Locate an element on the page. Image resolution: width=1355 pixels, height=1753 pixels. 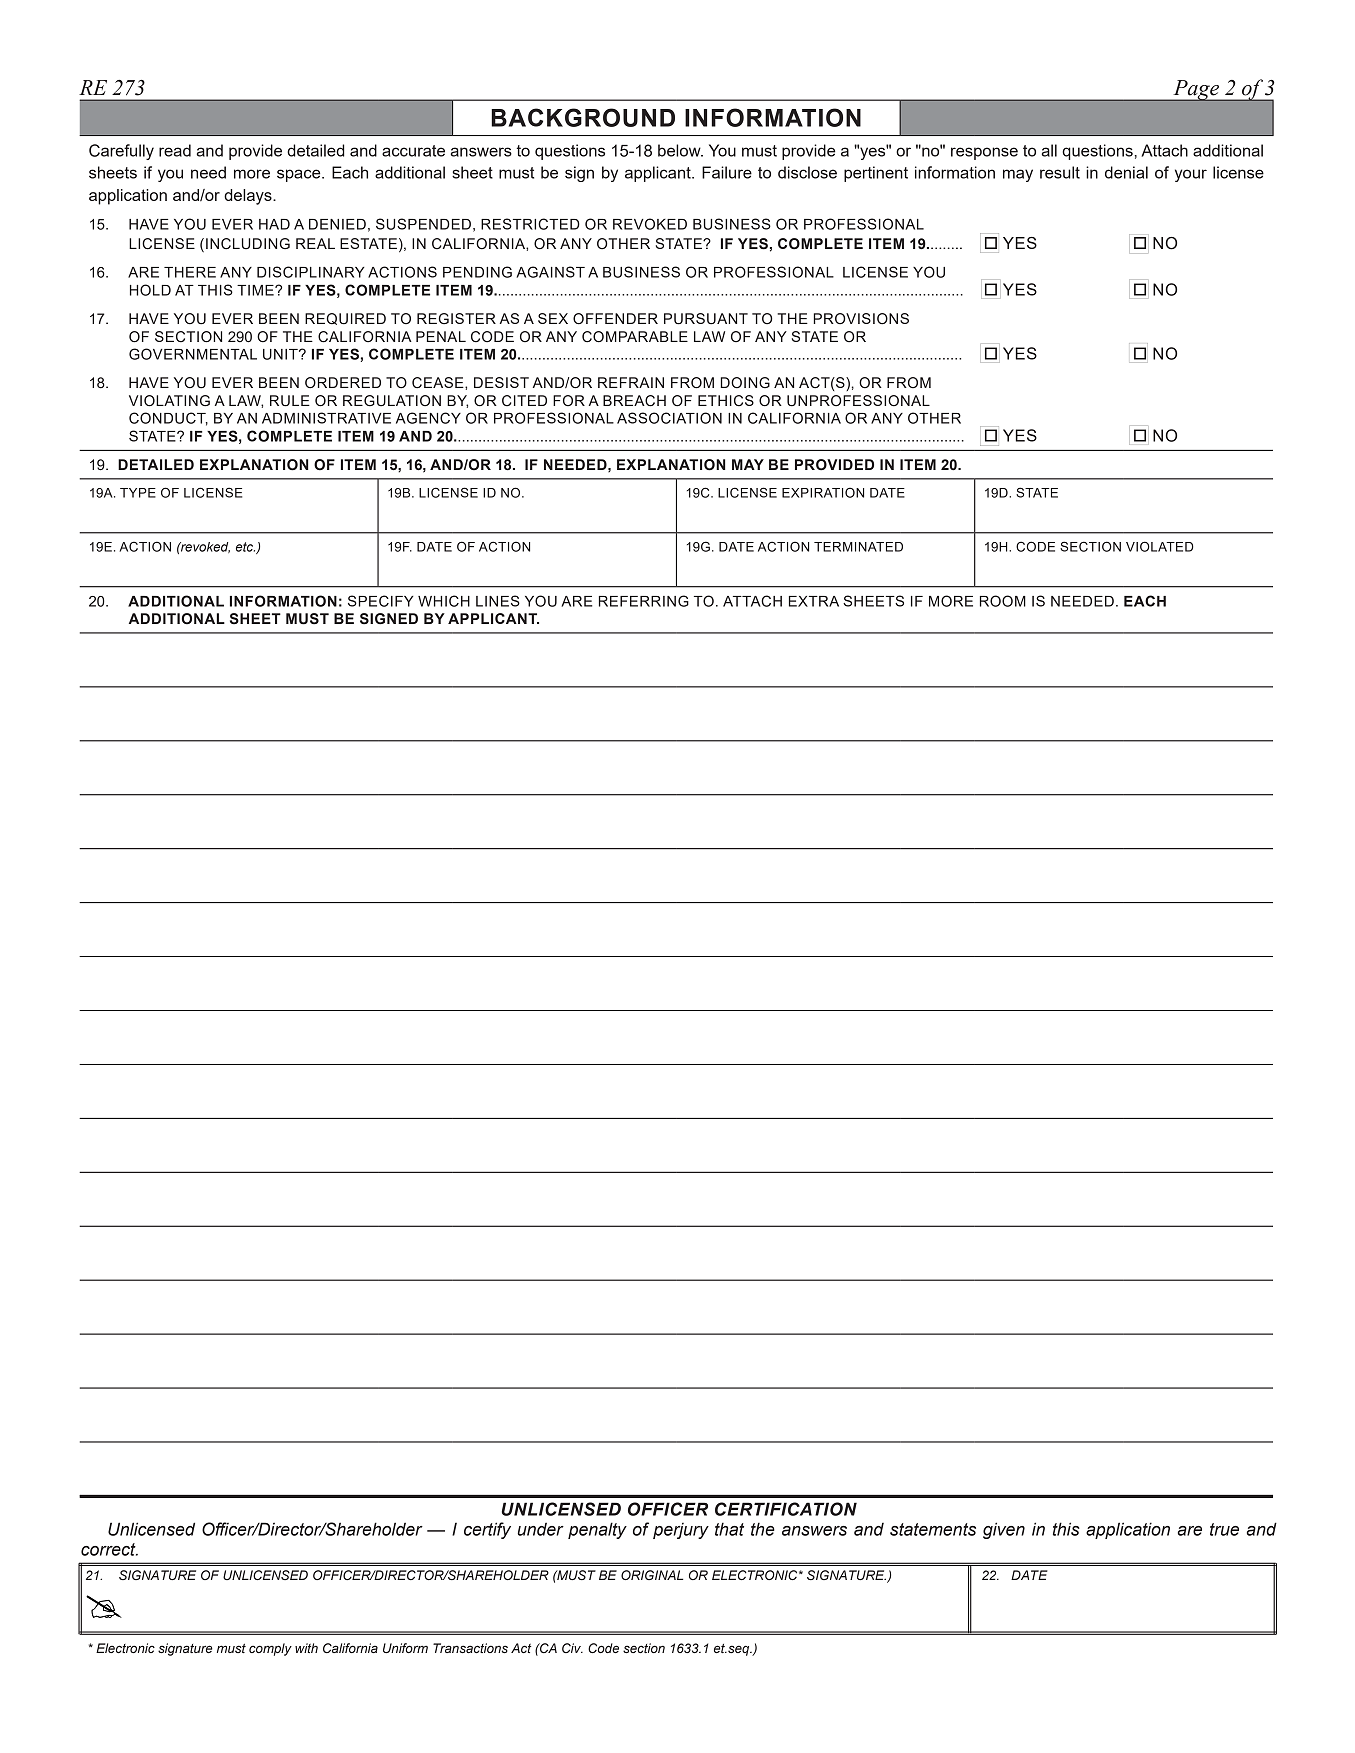
VIOLATED is located at coordinates (1160, 546).
